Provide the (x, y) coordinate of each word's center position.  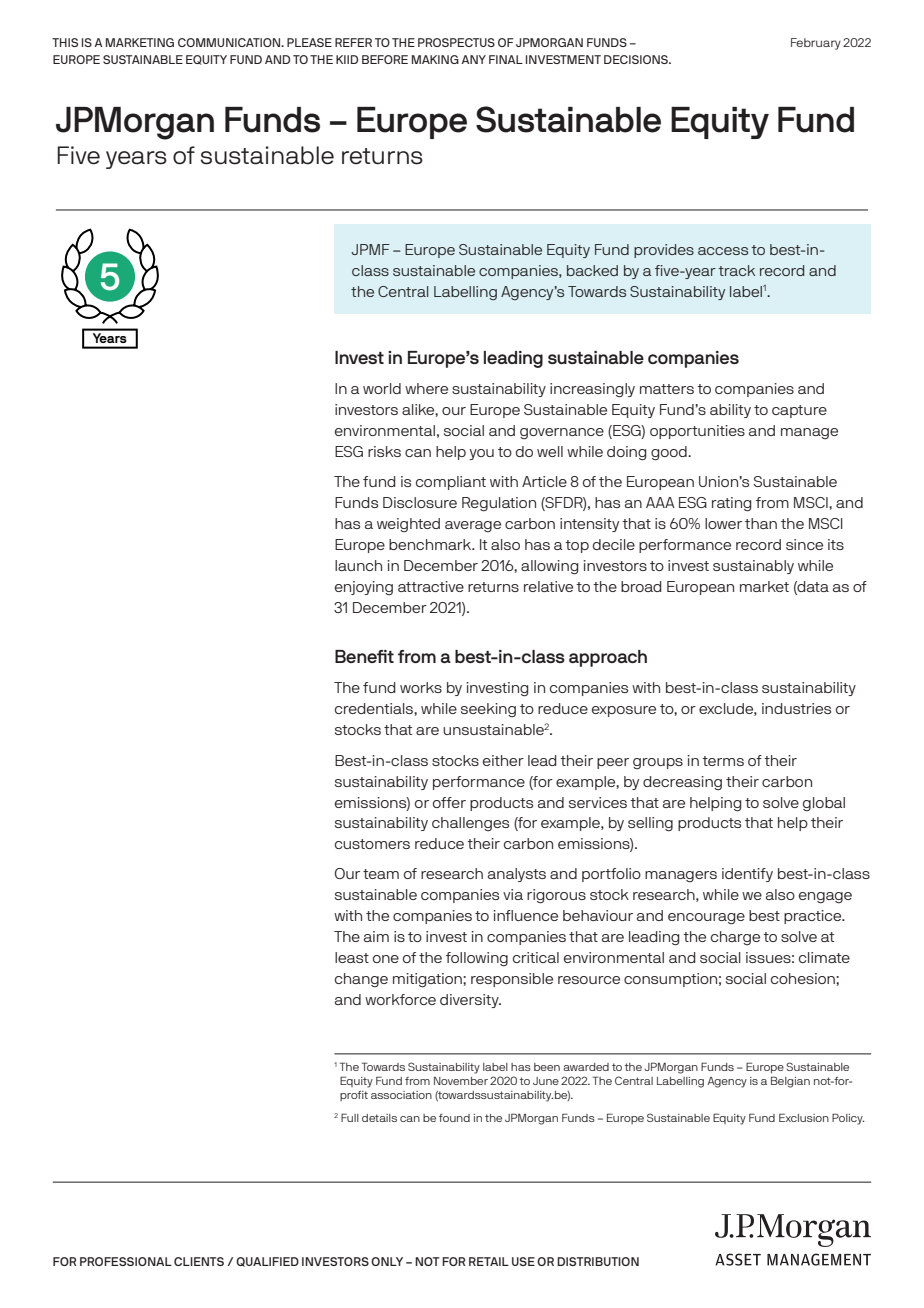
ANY (473, 59)
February (816, 44)
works (421, 687)
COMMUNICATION (230, 42)
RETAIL (489, 1261)
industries (796, 708)
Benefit (364, 656)
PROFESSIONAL (126, 1261)
